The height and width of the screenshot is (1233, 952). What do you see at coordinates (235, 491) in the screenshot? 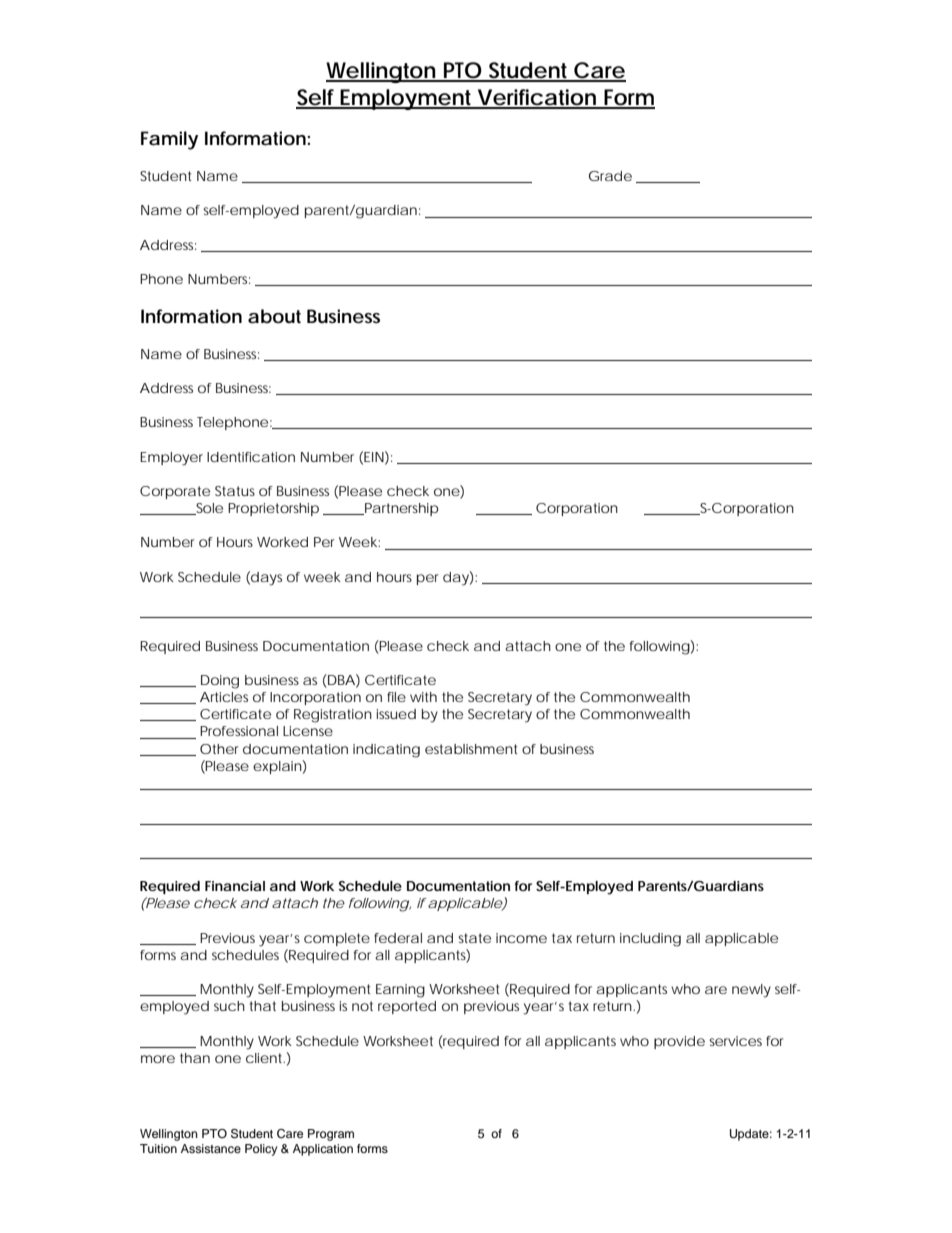
I see `Status` at bounding box center [235, 491].
